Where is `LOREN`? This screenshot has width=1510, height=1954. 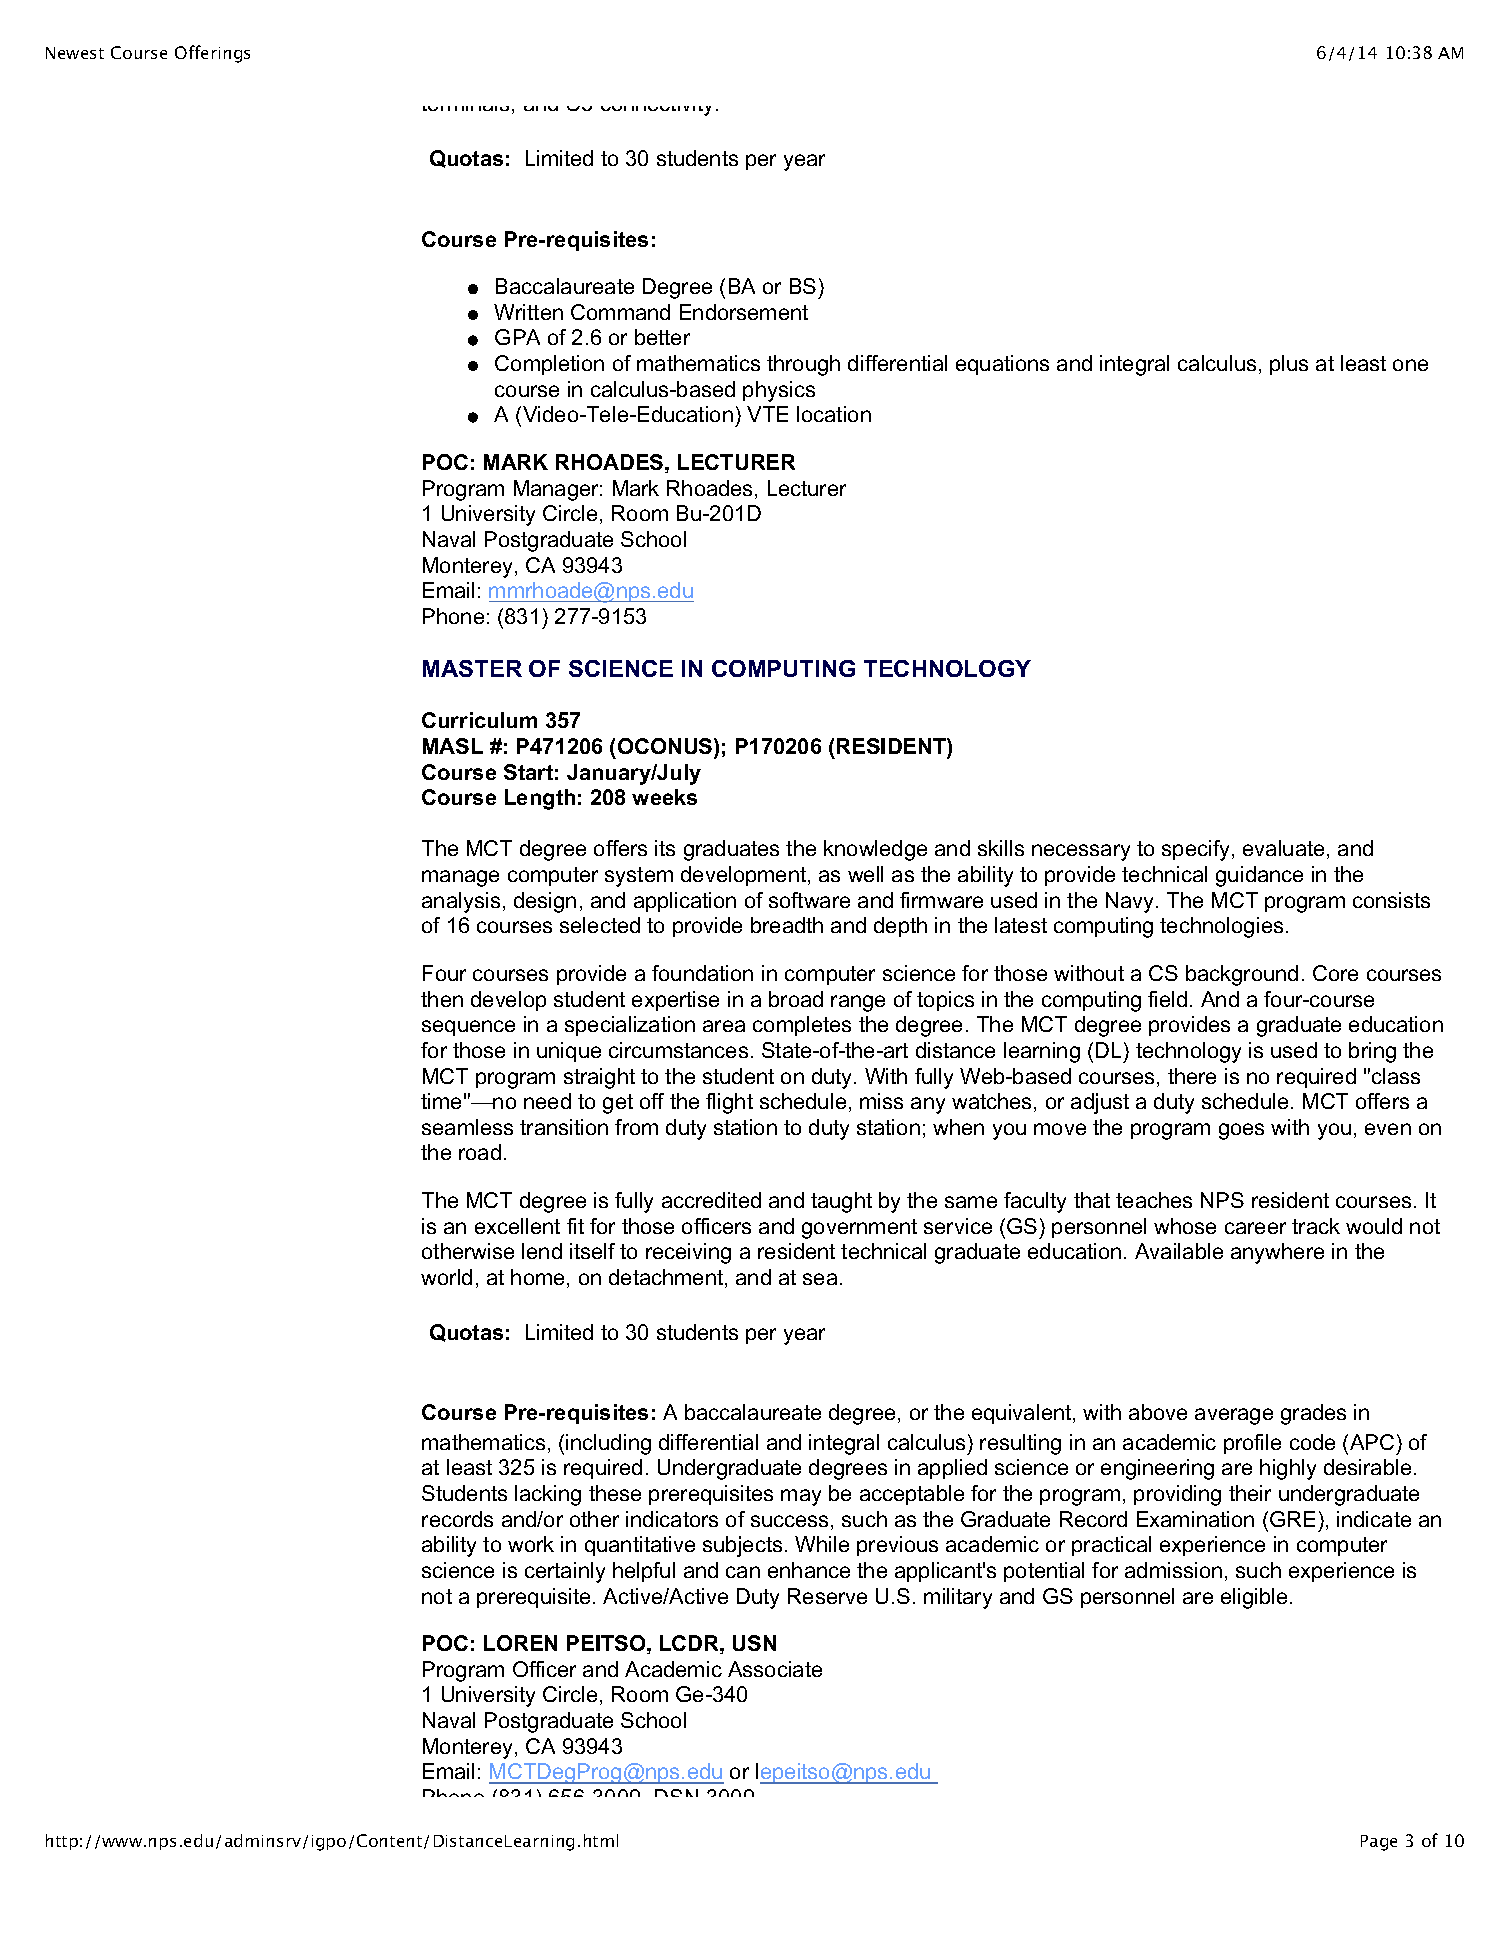 LOREN is located at coordinates (520, 1643).
